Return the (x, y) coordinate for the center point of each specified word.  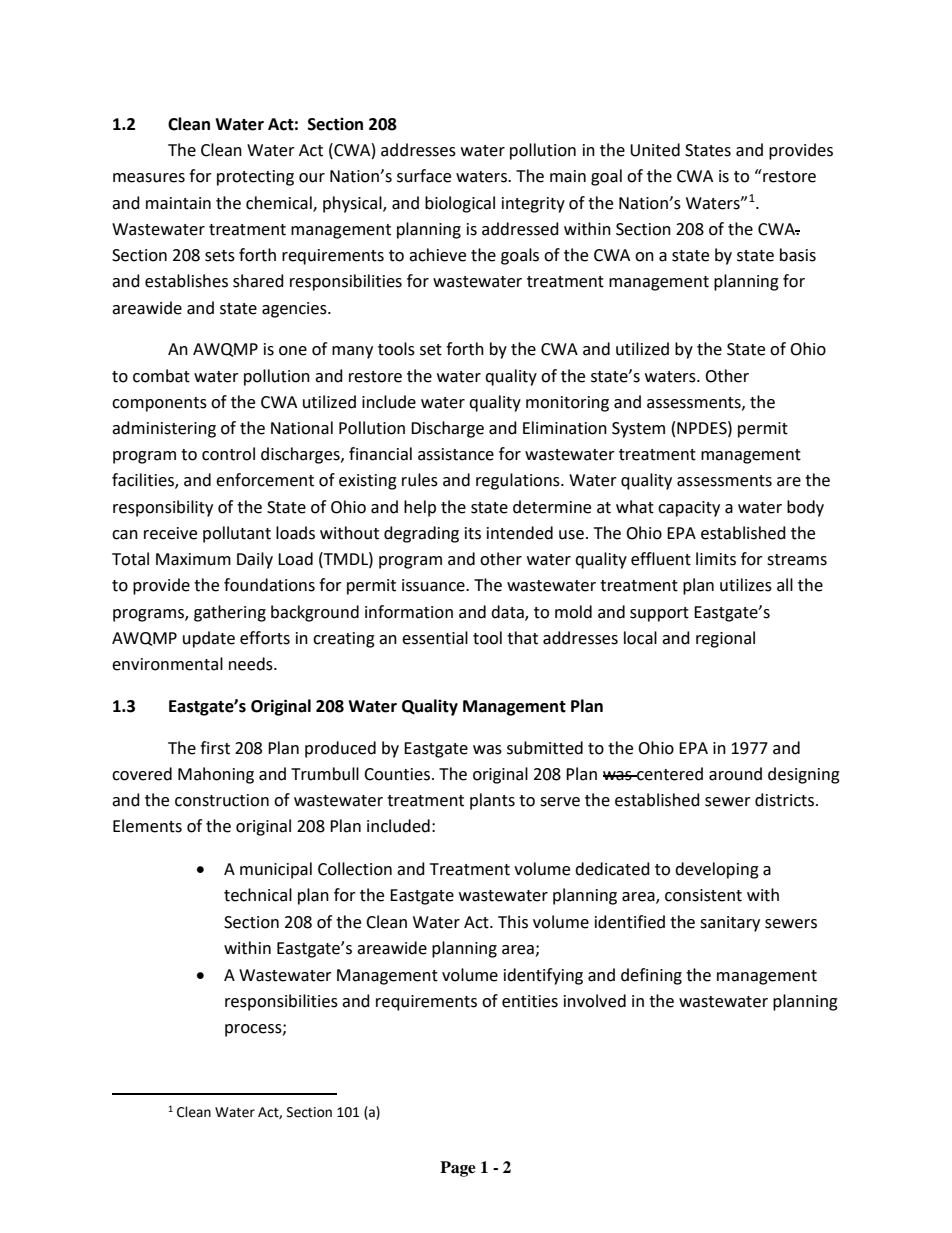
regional (725, 639)
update (209, 639)
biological (460, 204)
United (655, 150)
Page (458, 1169)
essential (435, 638)
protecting (255, 178)
